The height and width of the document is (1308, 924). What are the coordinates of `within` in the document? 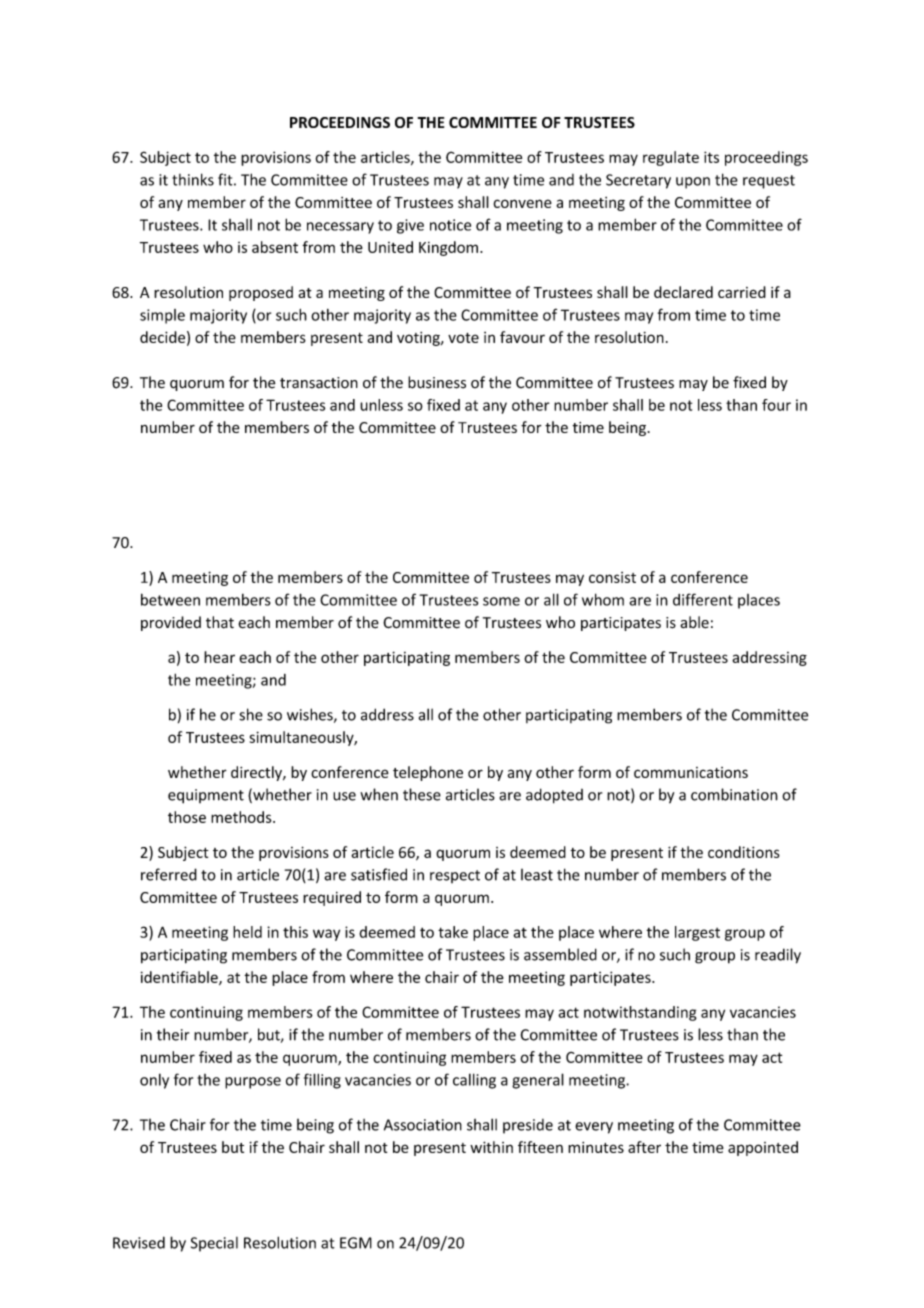 It's located at (491, 1147).
